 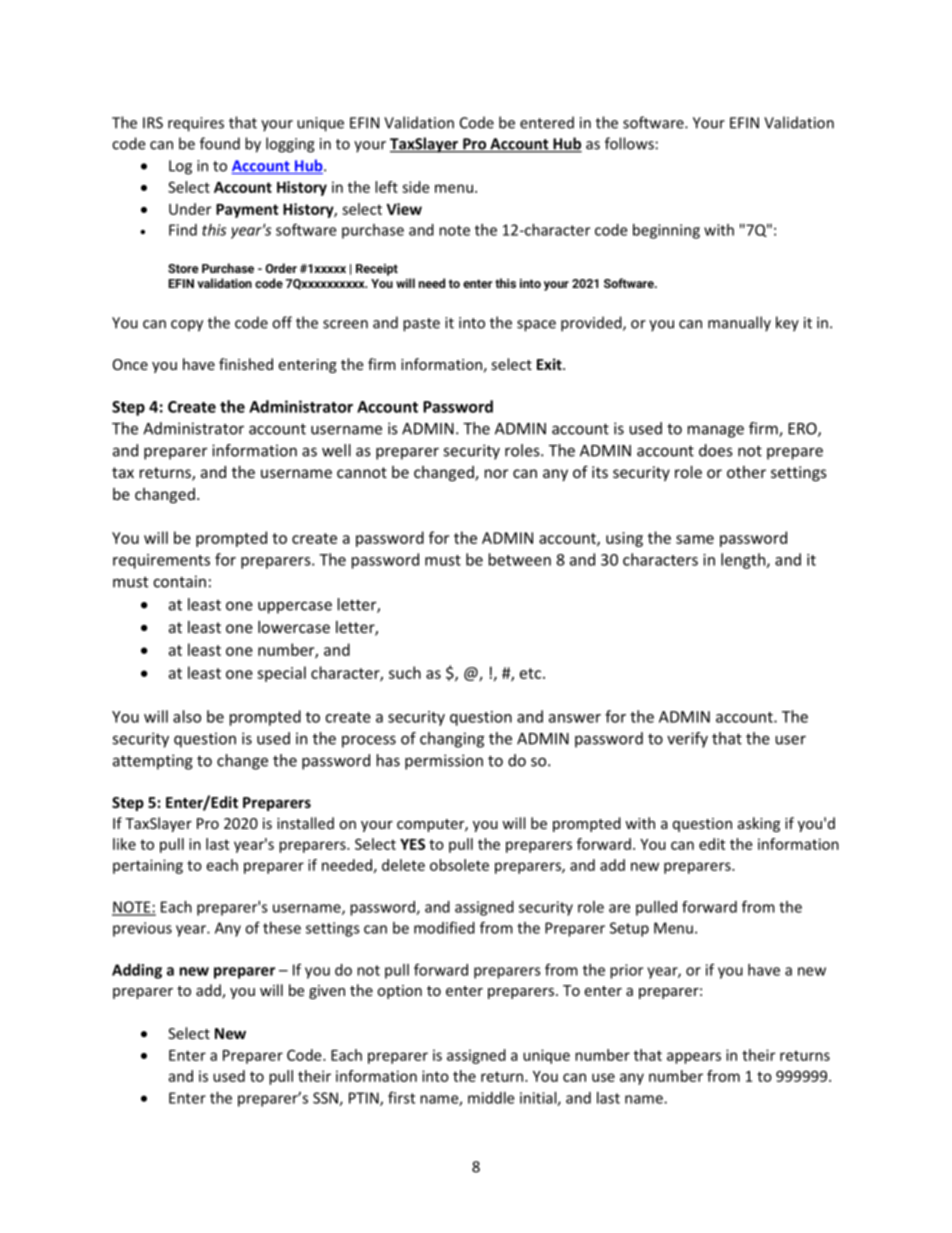 I want to click on appears, so click(x=694, y=1058).
